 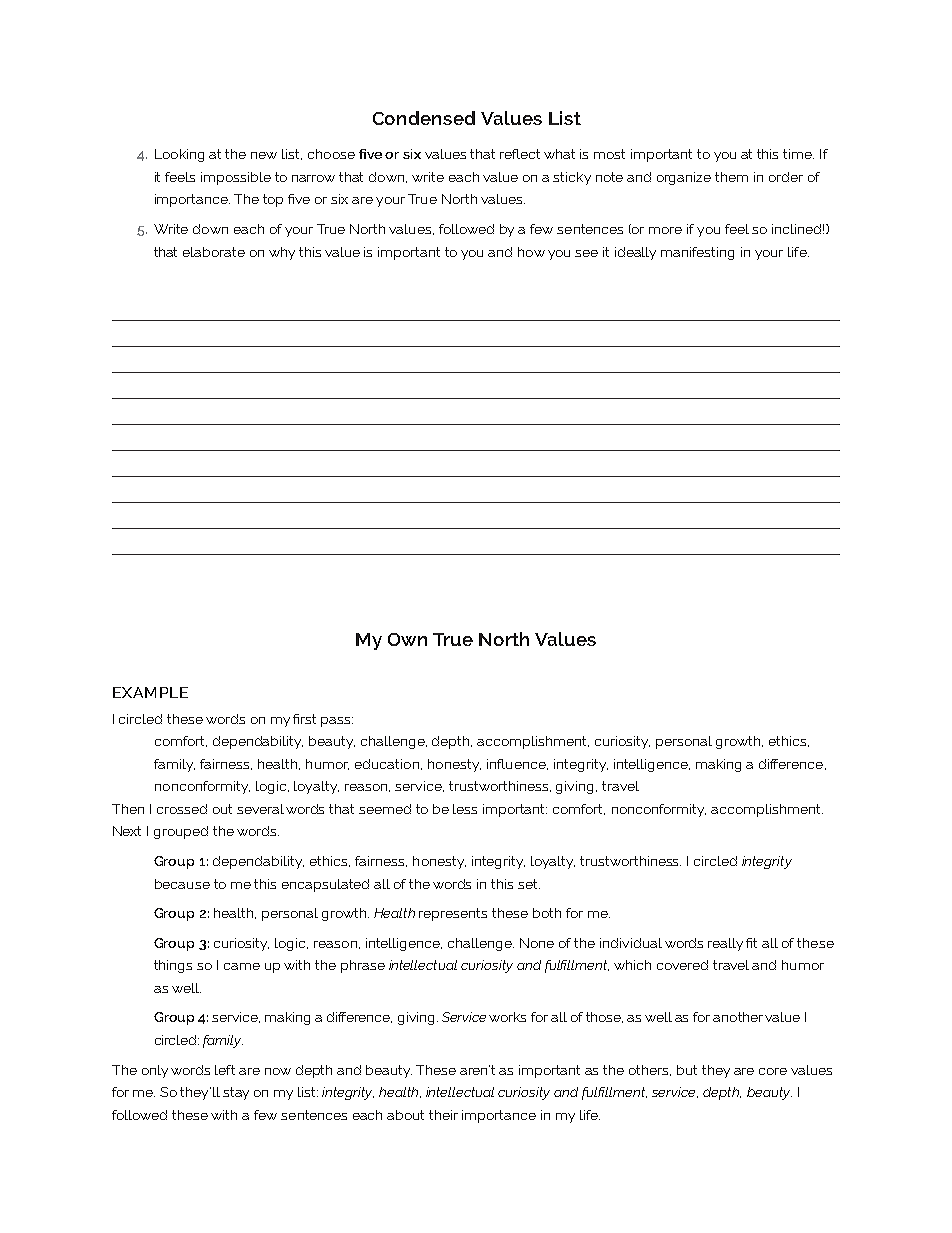 What do you see at coordinates (179, 155) in the document?
I see `Looking` at bounding box center [179, 155].
